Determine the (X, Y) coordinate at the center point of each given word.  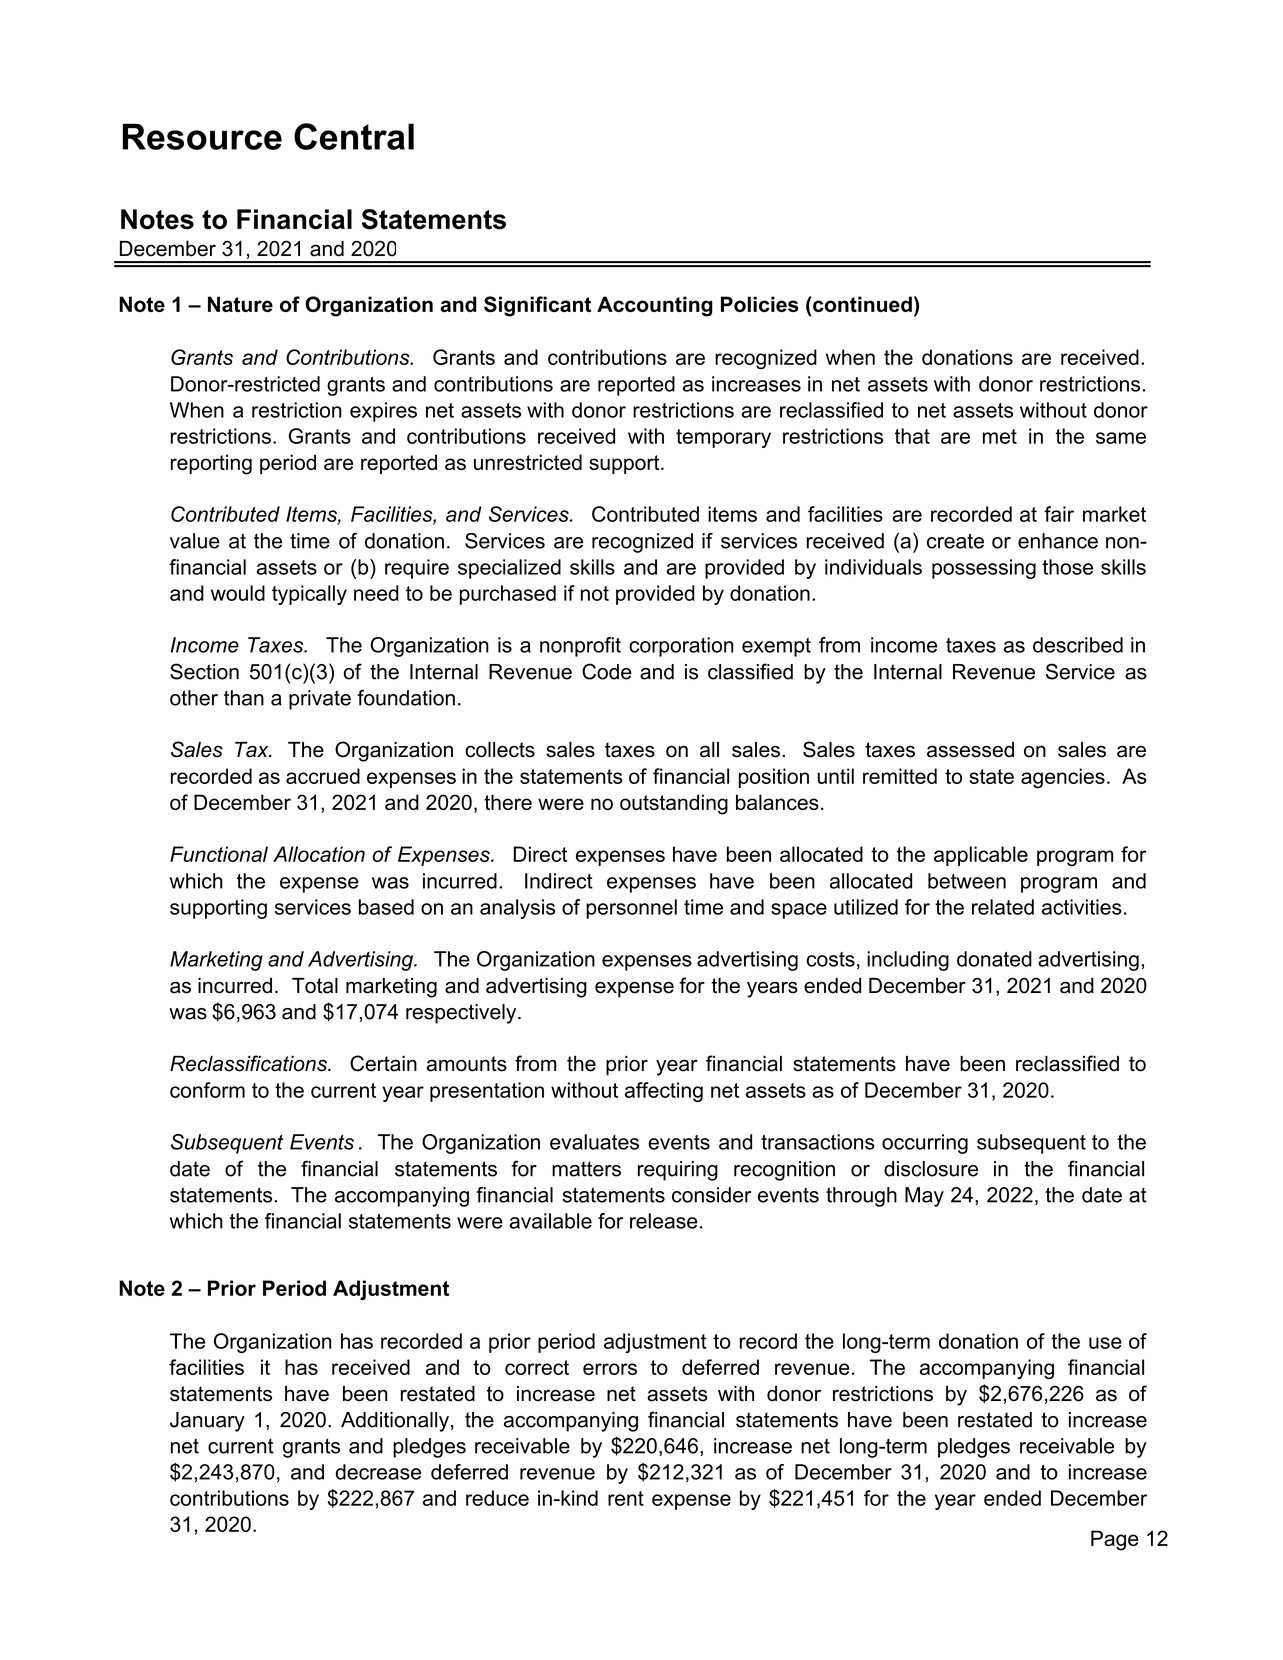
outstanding (674, 804)
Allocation (319, 854)
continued (861, 304)
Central (354, 136)
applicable (981, 856)
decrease (378, 1472)
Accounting (655, 306)
